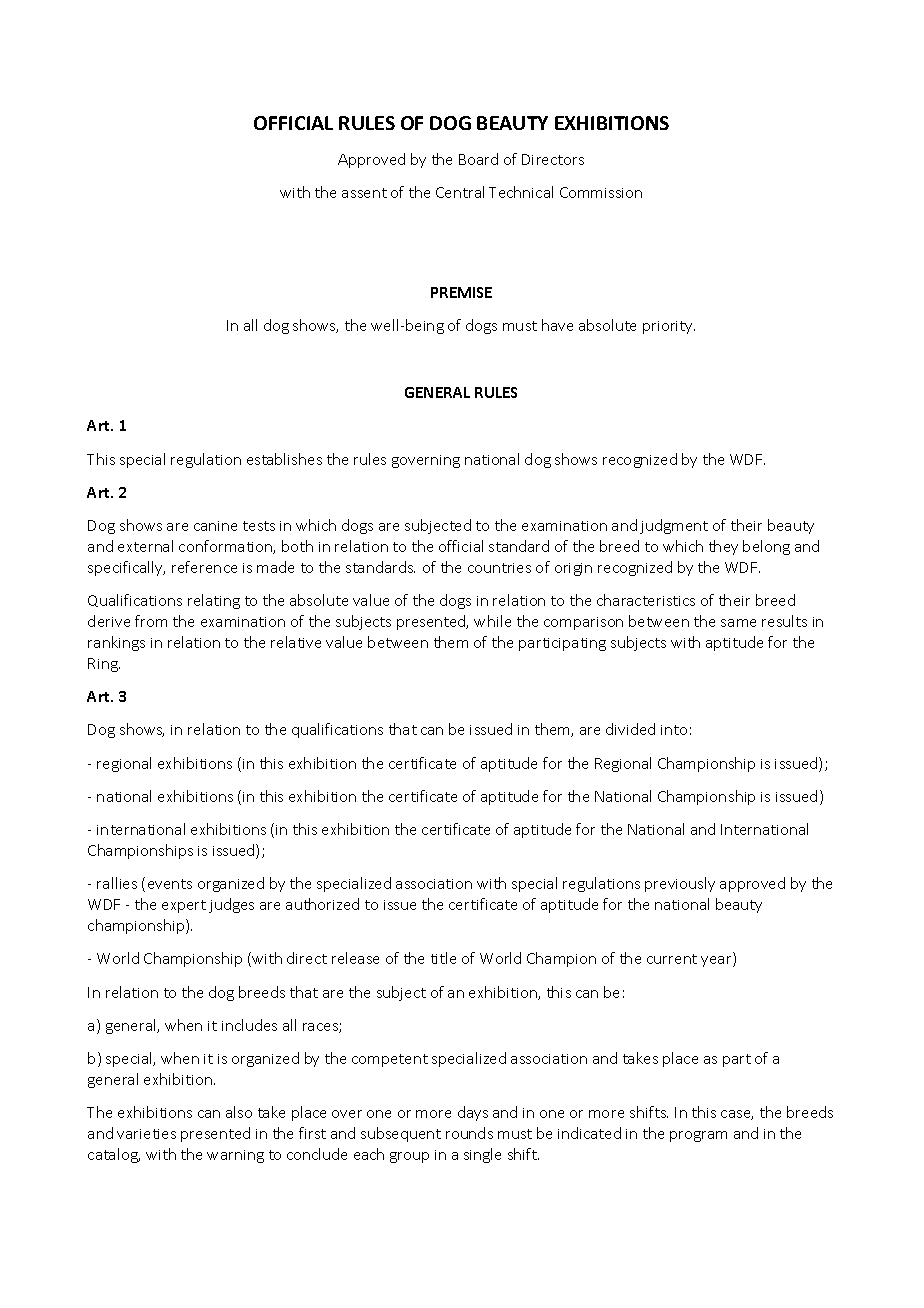 This screenshot has width=924, height=1308. What do you see at coordinates (215, 526) in the screenshot?
I see `canine` at bounding box center [215, 526].
